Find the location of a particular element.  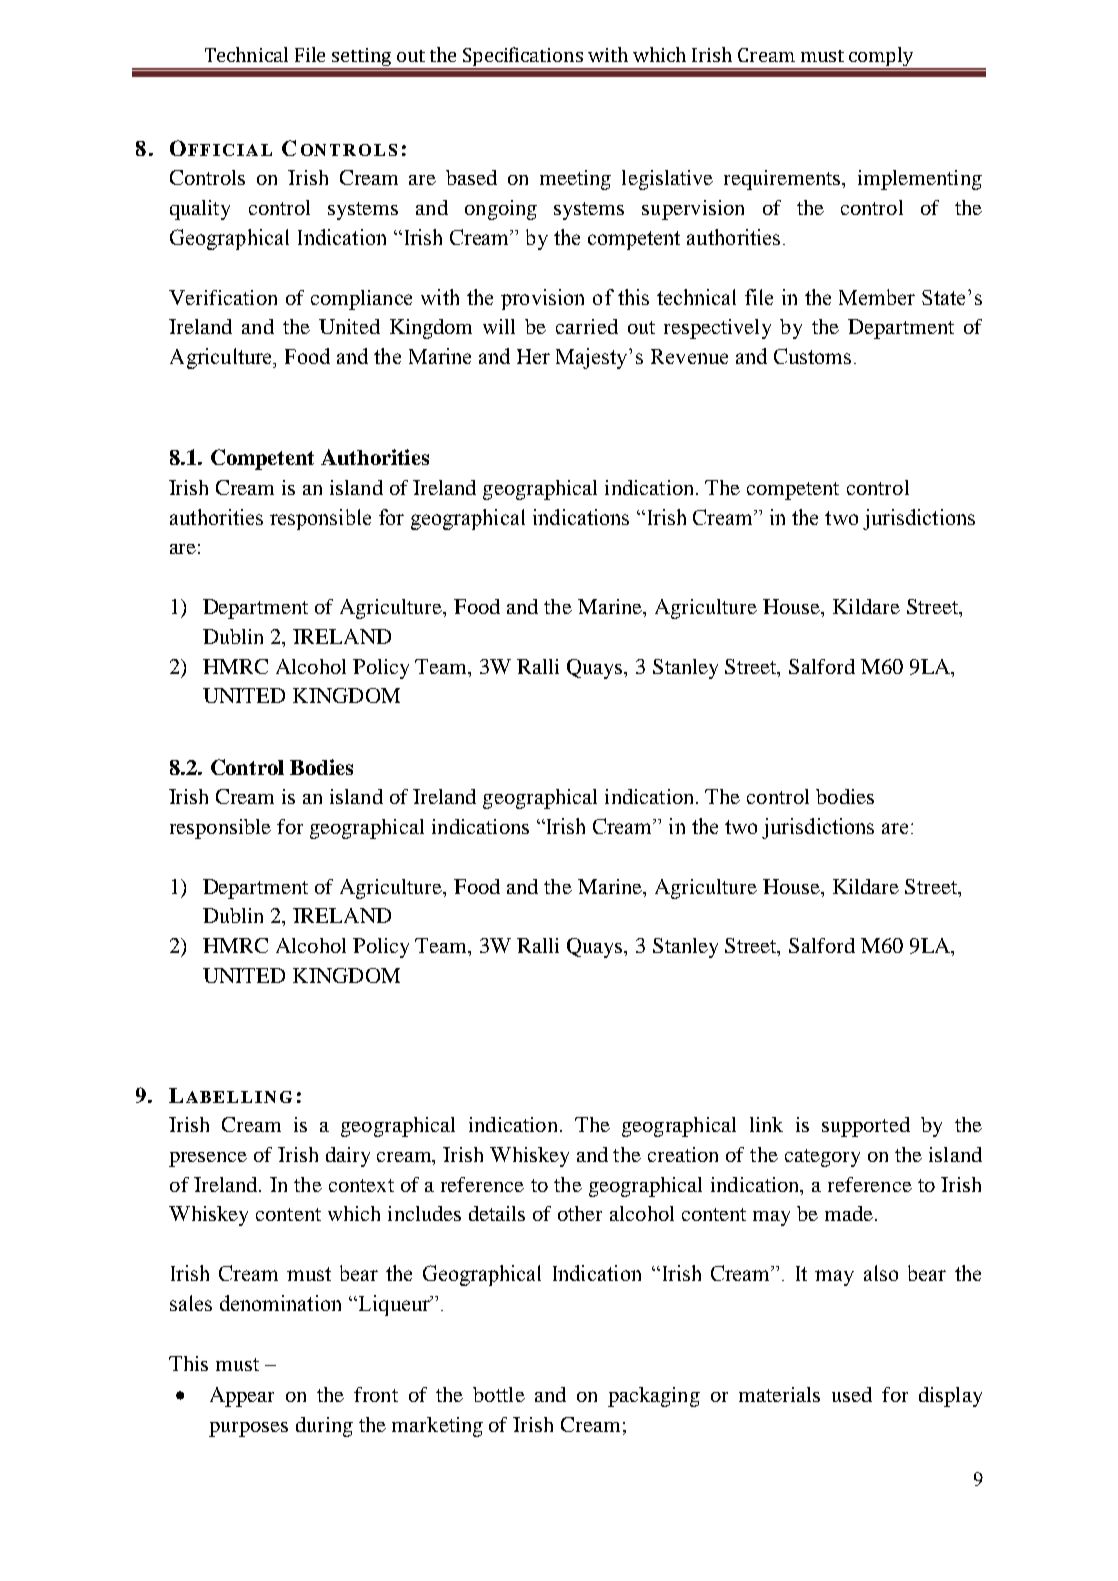

bottle is located at coordinates (499, 1394).
